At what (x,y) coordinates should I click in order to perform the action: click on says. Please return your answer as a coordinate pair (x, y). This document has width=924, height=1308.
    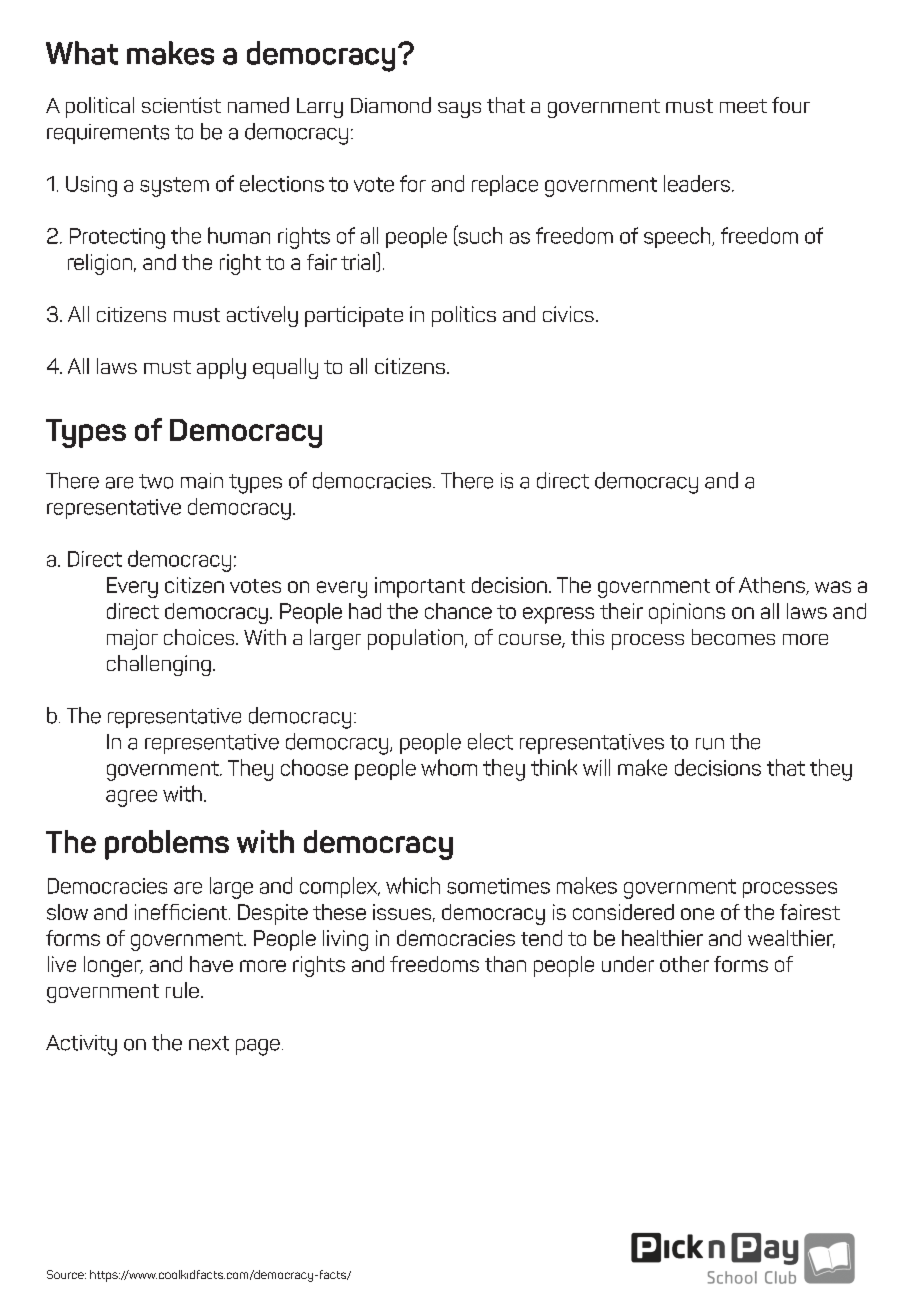
    Looking at the image, I should click on (459, 110).
